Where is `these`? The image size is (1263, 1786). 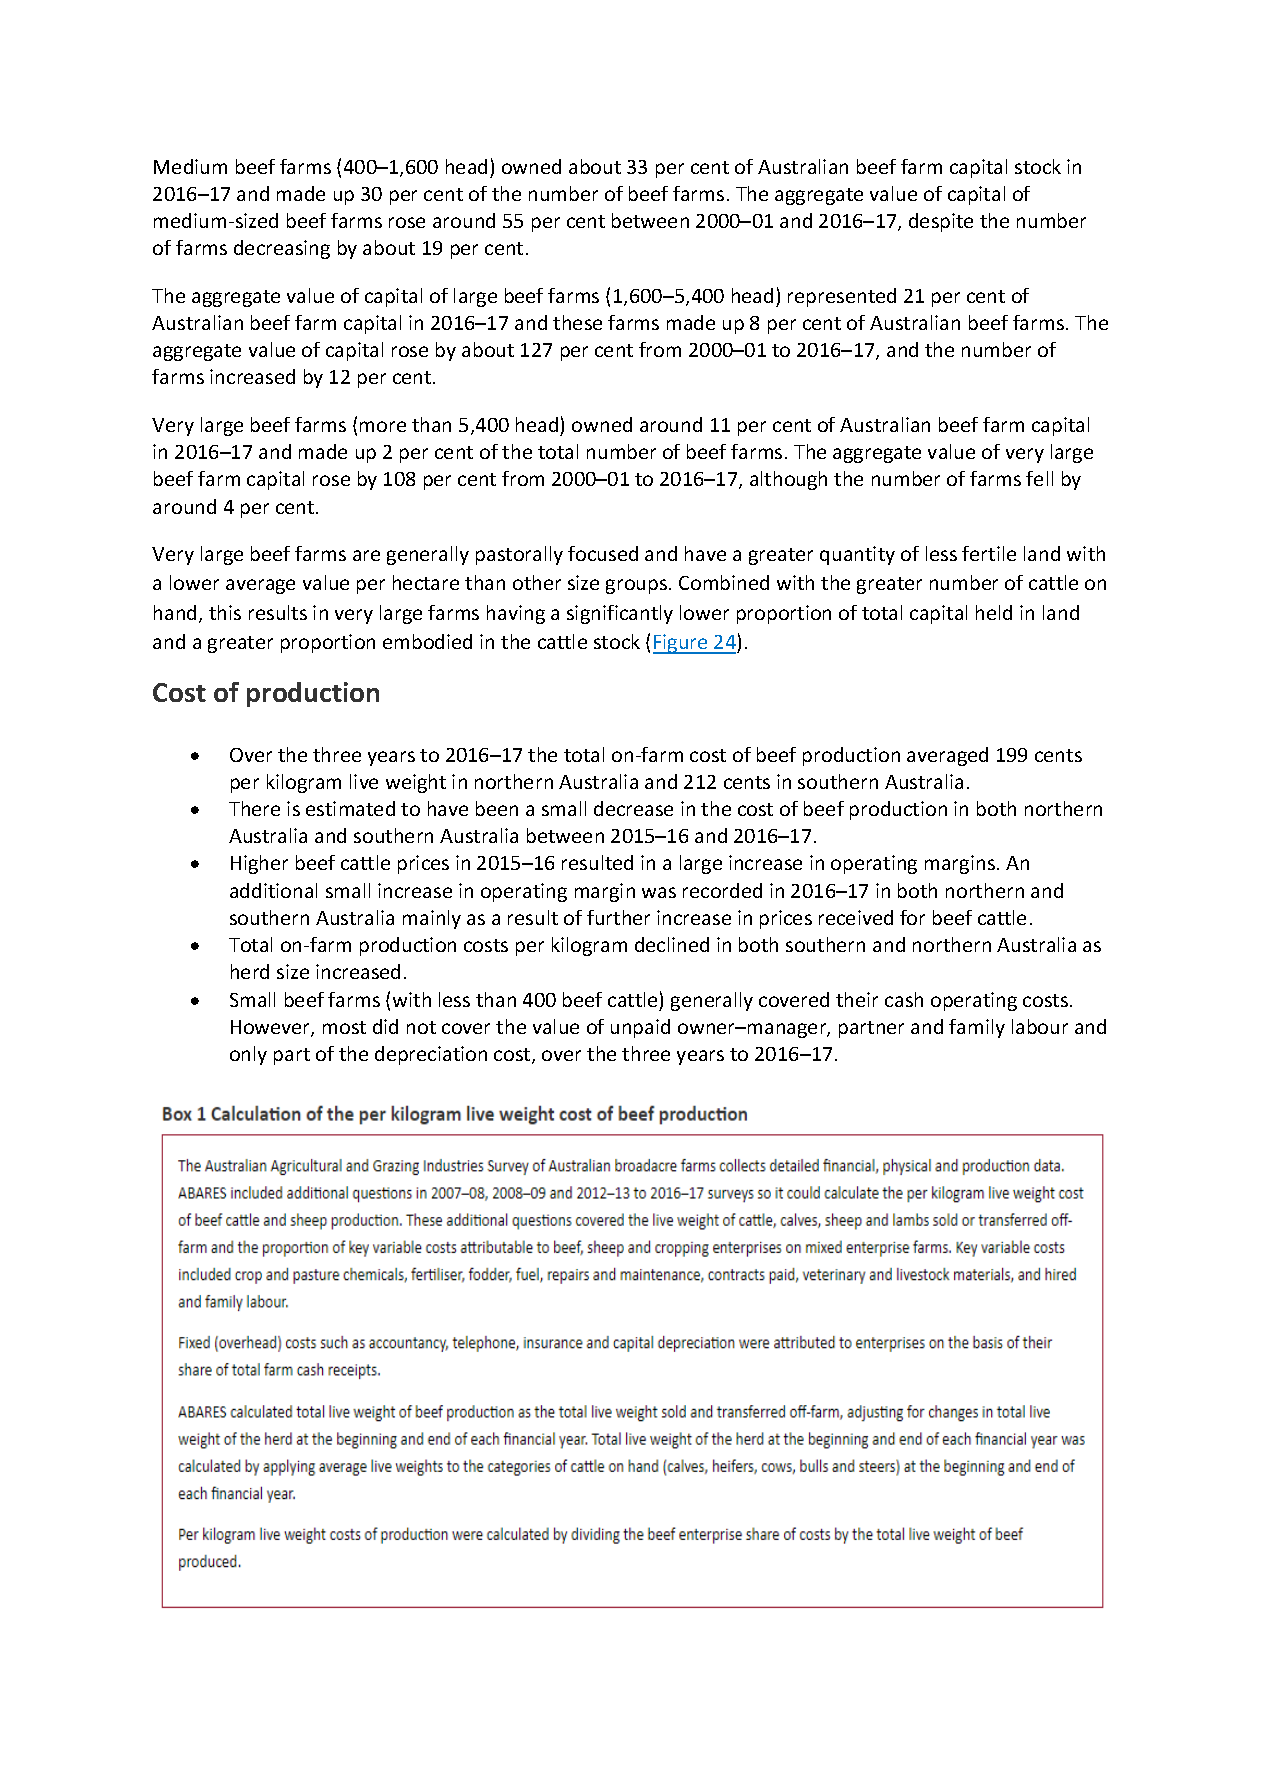
these is located at coordinates (577, 322).
